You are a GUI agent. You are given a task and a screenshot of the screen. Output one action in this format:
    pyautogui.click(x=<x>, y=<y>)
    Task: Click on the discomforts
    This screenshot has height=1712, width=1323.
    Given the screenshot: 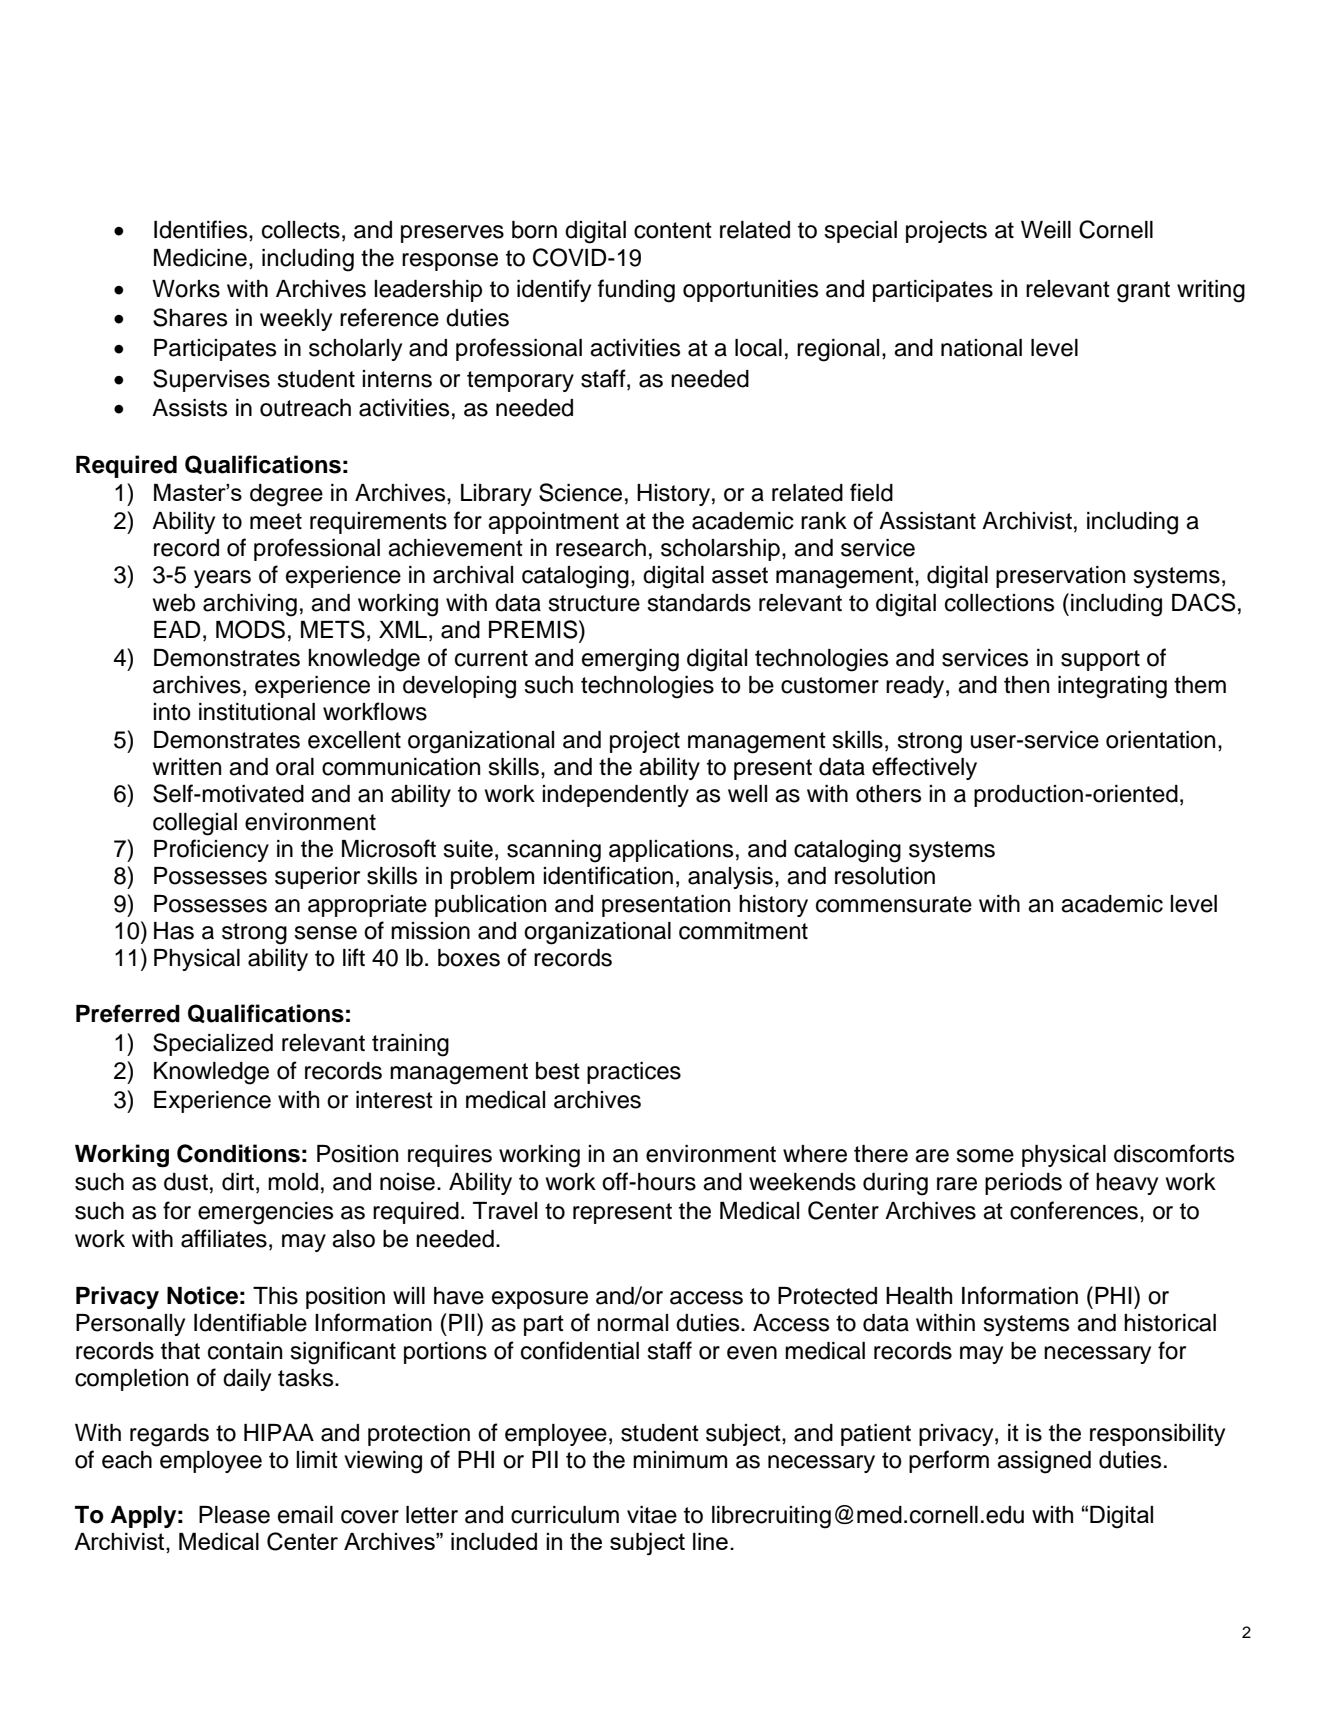 What is the action you would take?
    pyautogui.click(x=1174, y=1153)
